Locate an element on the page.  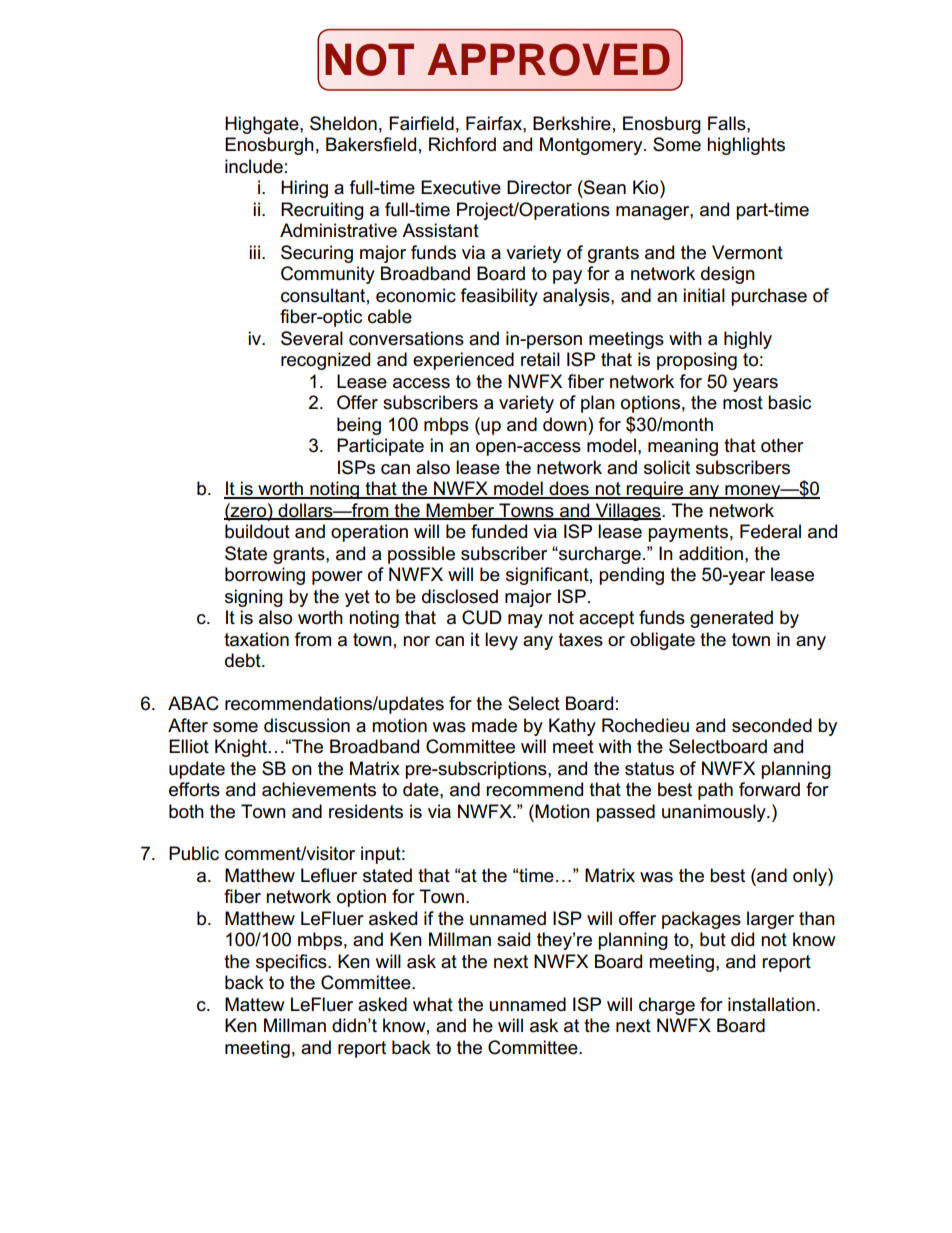
funded is located at coordinates (499, 531).
